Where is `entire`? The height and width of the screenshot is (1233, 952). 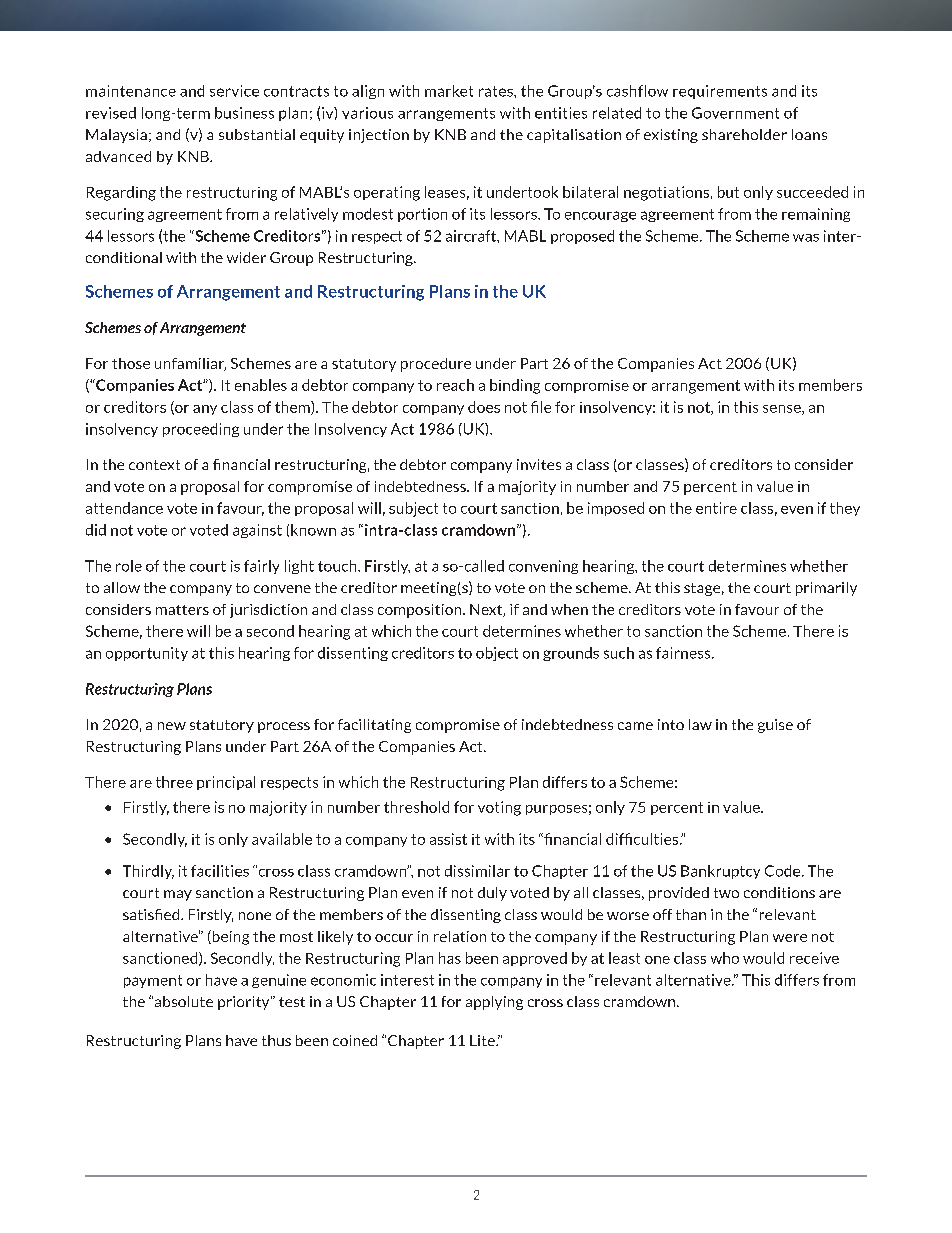 entire is located at coordinates (716, 508).
